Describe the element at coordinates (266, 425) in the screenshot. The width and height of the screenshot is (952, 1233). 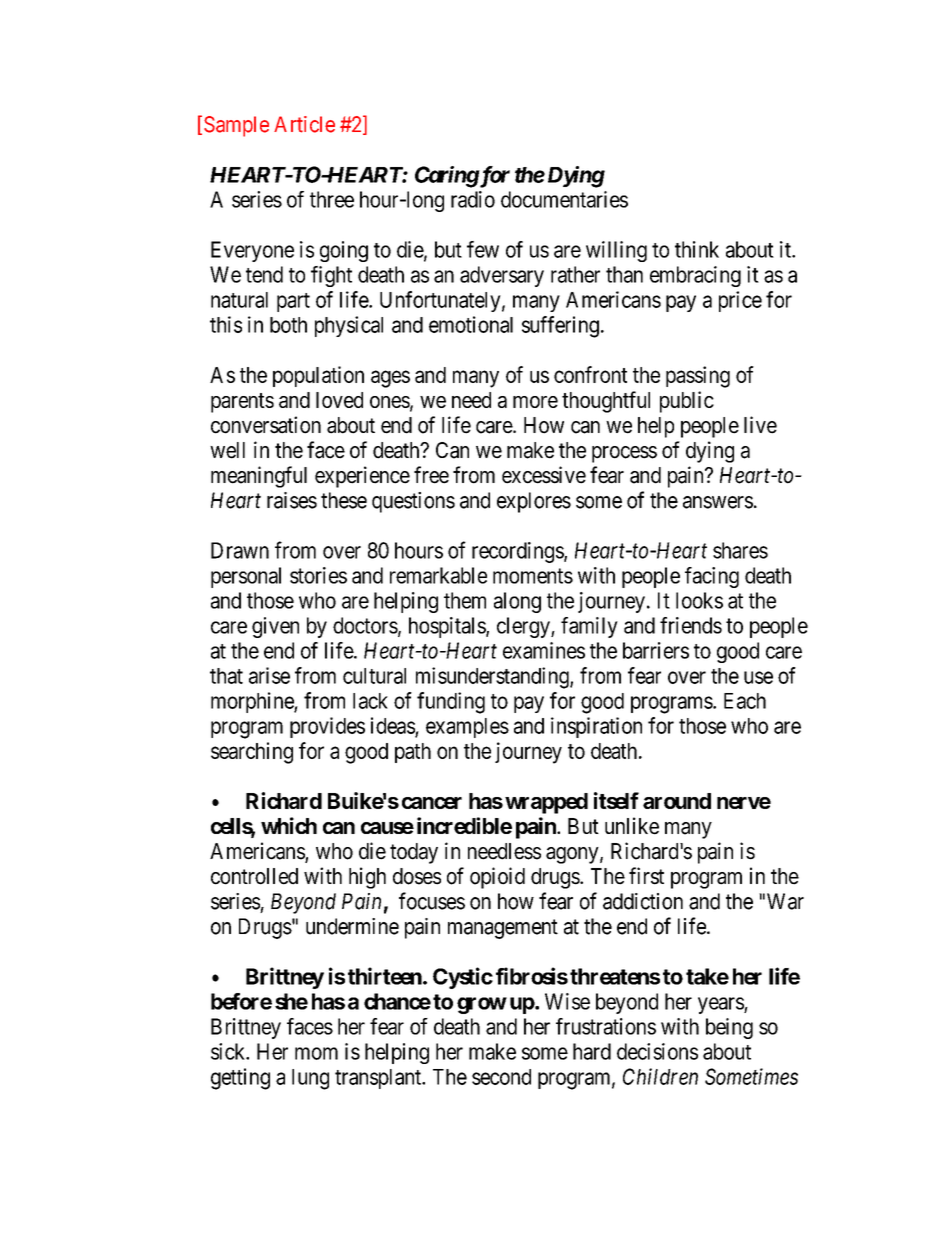
I see `conversation` at that location.
